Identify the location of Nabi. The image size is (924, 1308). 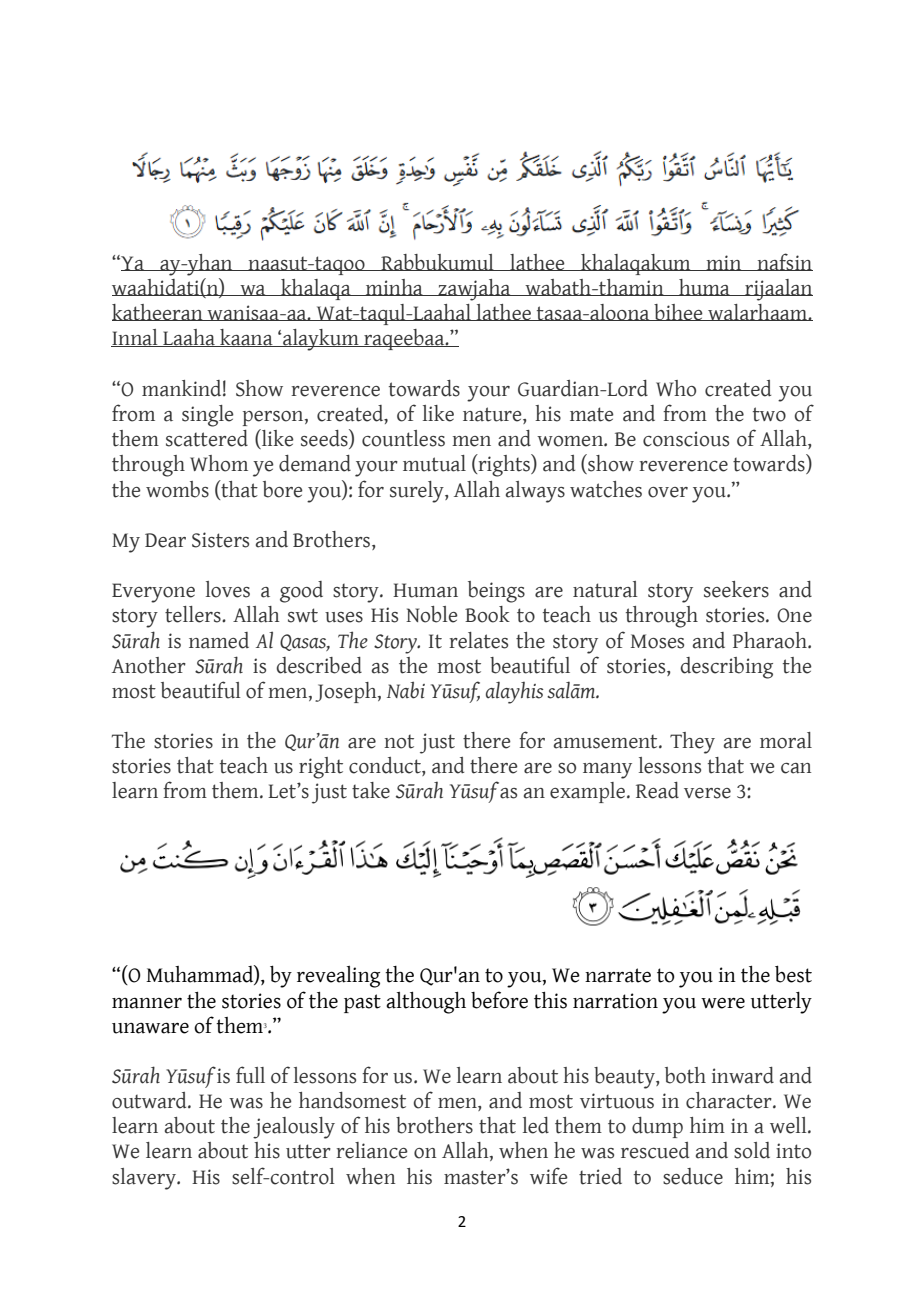
(406, 690).
